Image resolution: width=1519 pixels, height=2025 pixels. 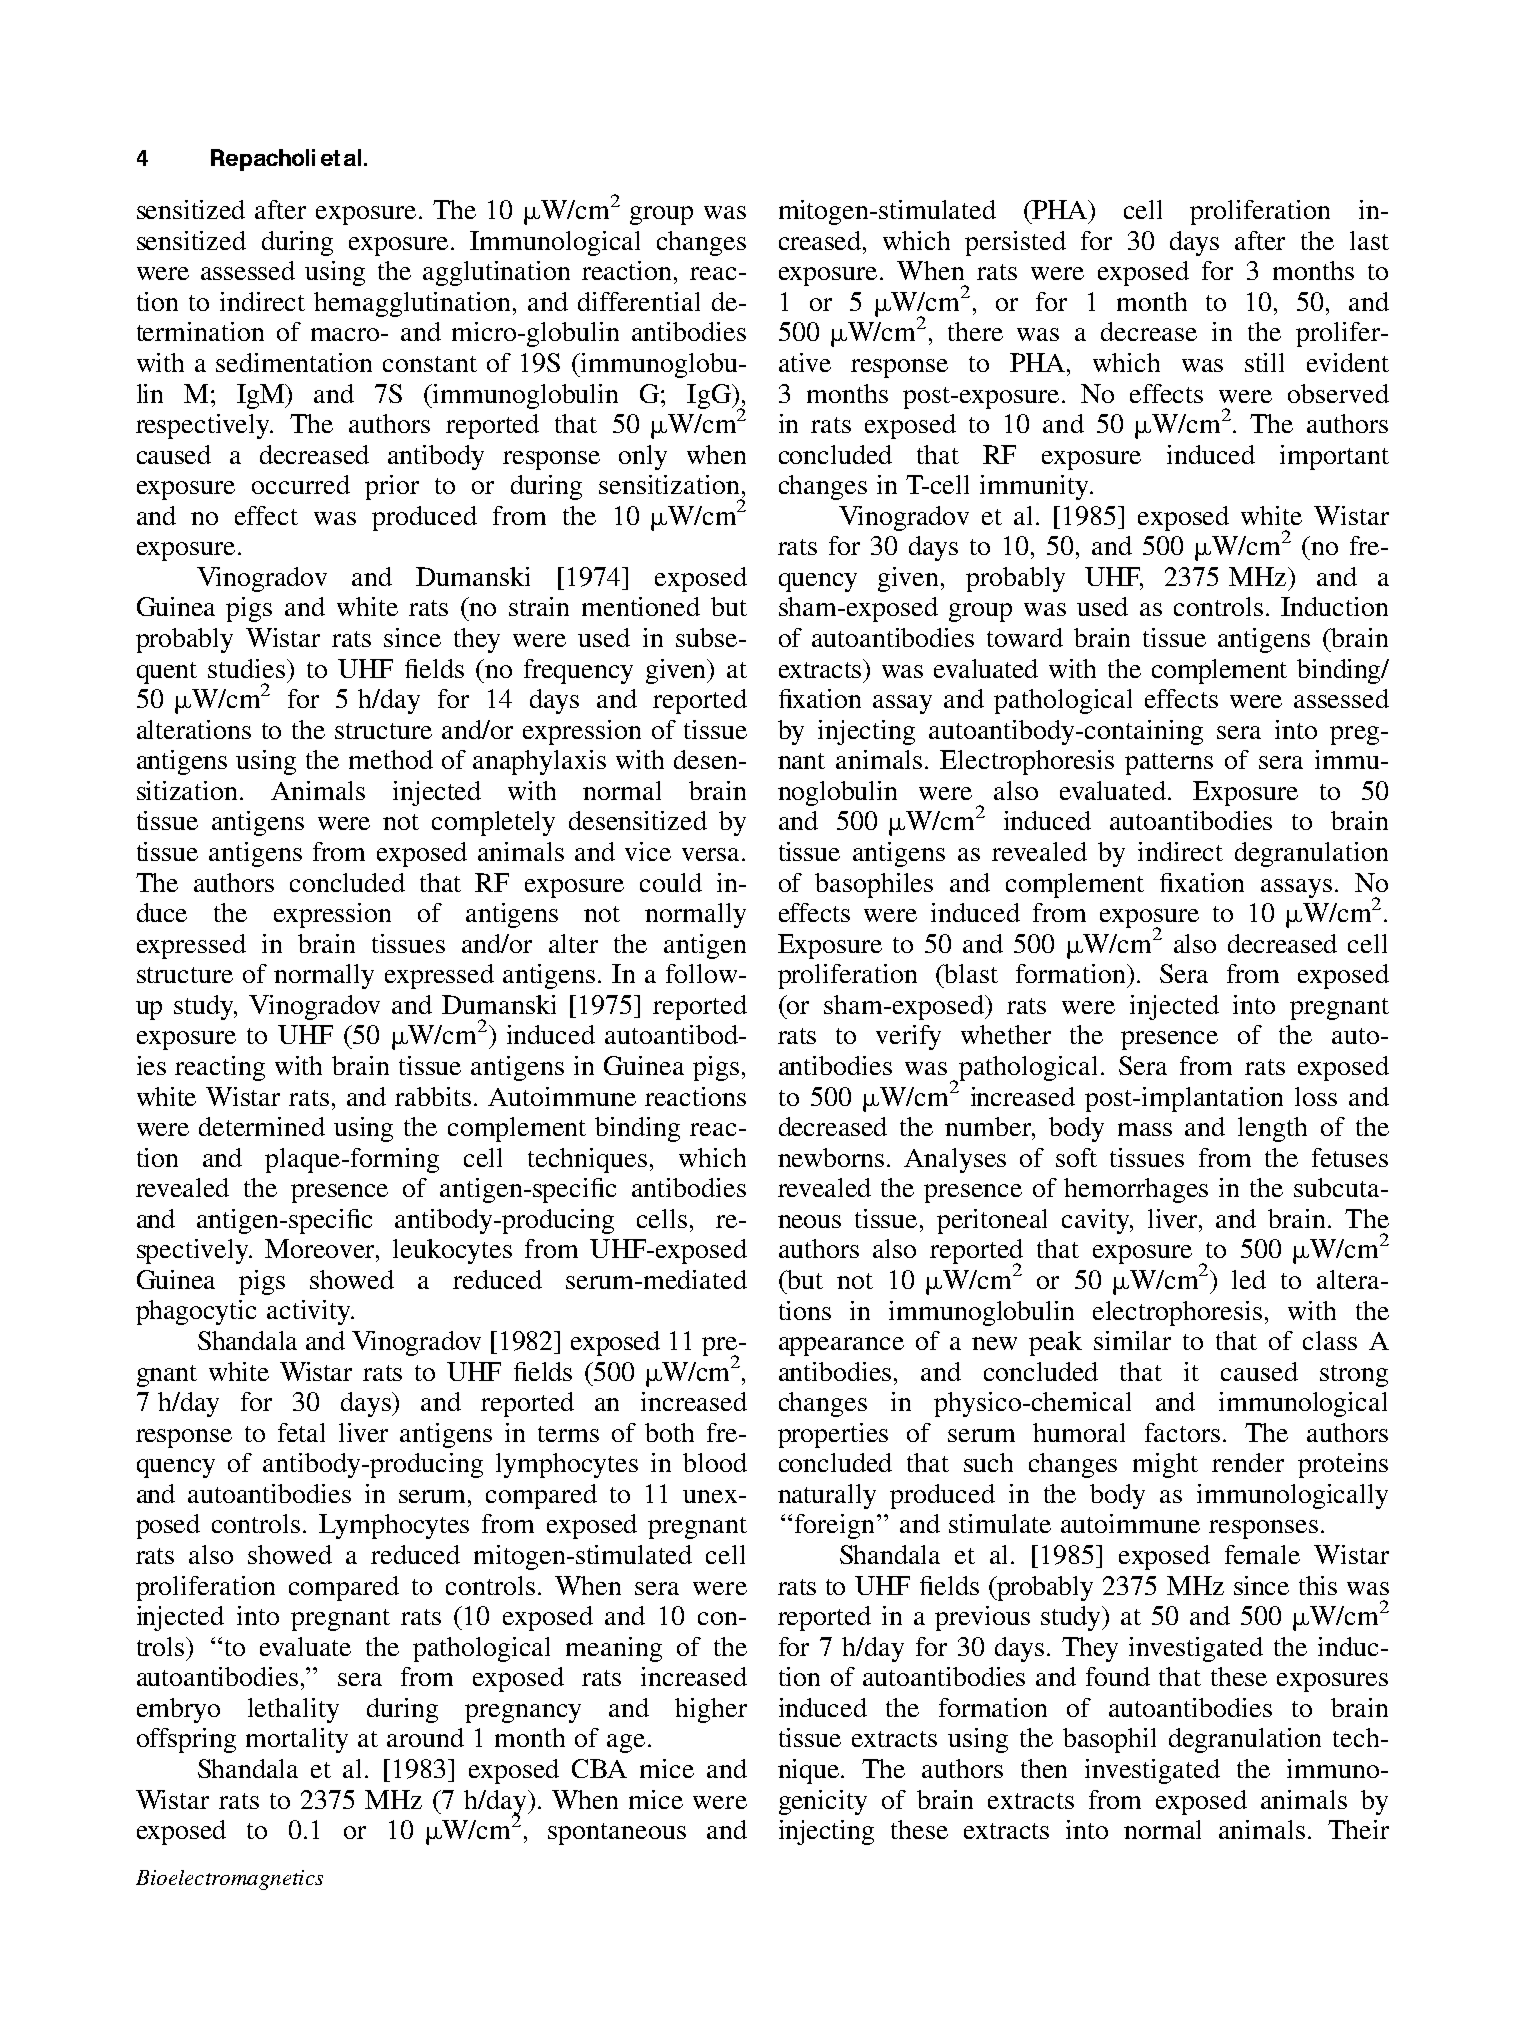 I want to click on differential, so click(x=639, y=301).
